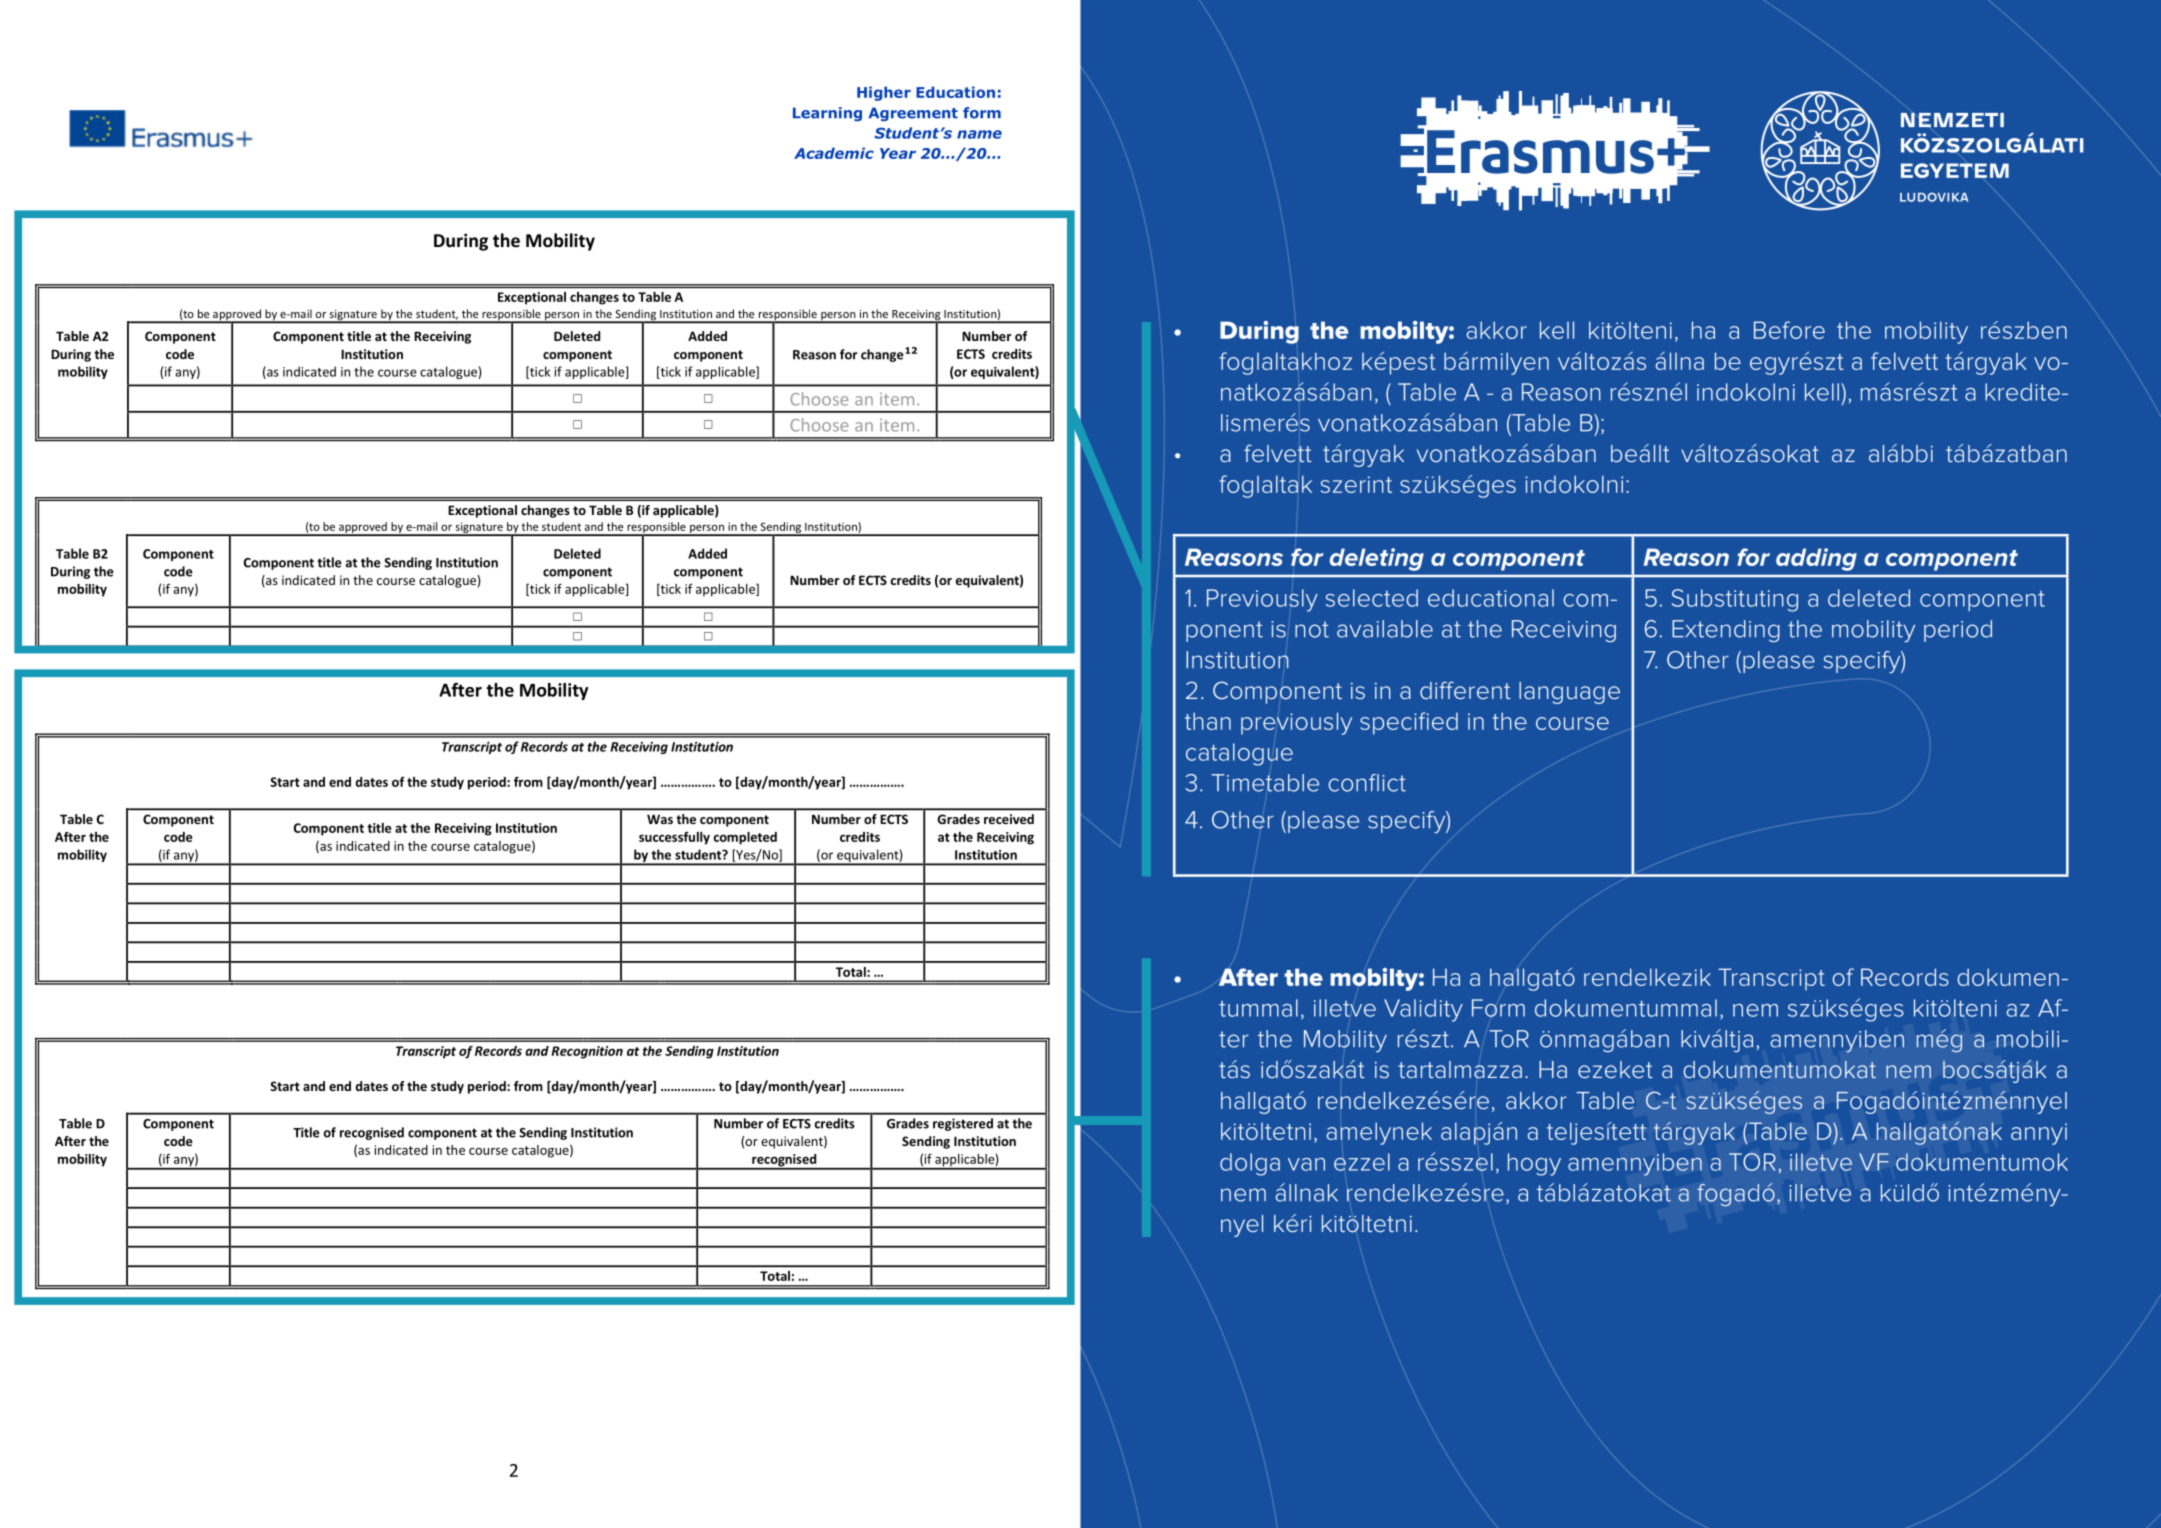  Describe the element at coordinates (1789, 330) in the image. I see `Before` at that location.
